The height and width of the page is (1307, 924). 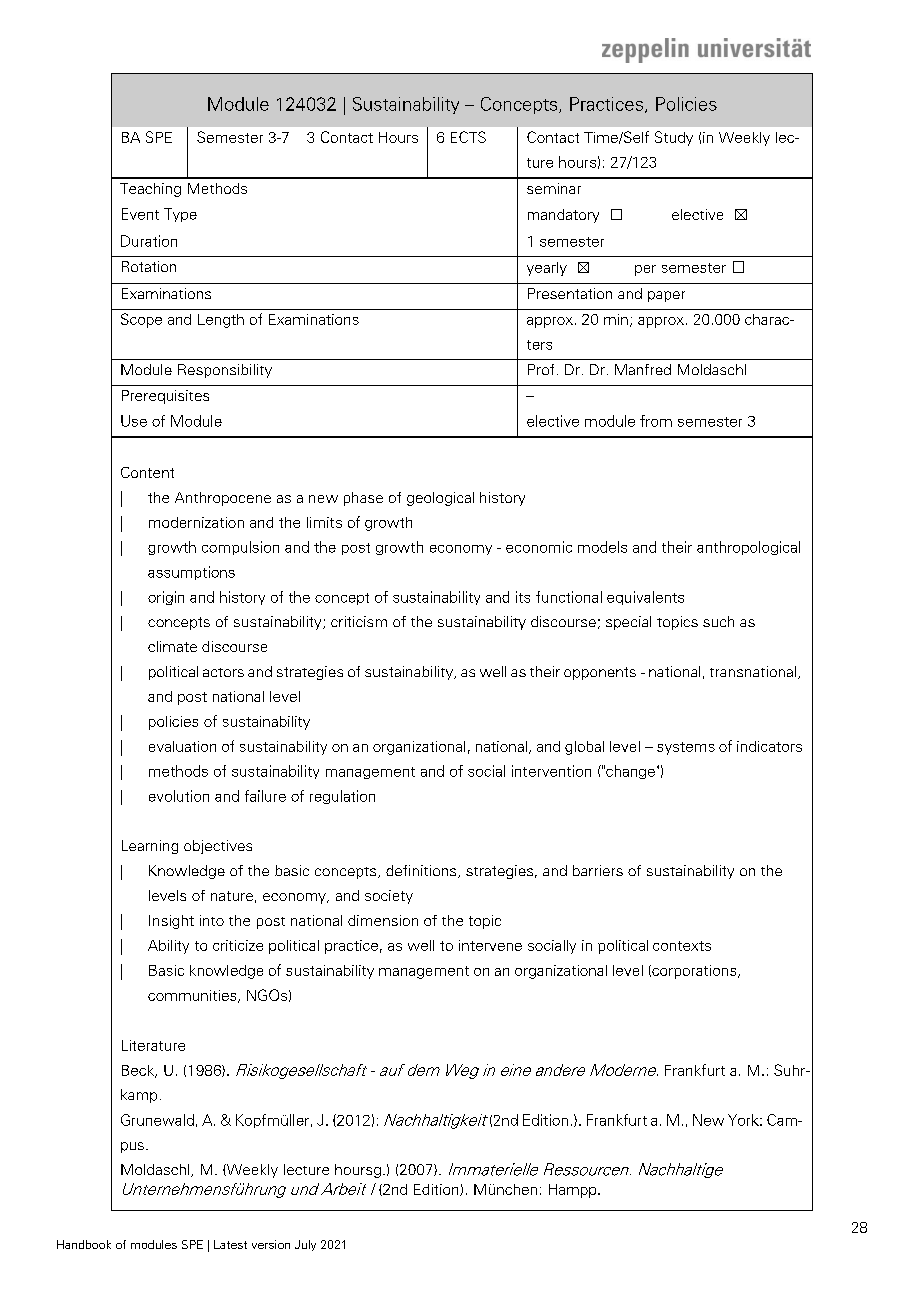 I want to click on anthropological, so click(x=748, y=548).
